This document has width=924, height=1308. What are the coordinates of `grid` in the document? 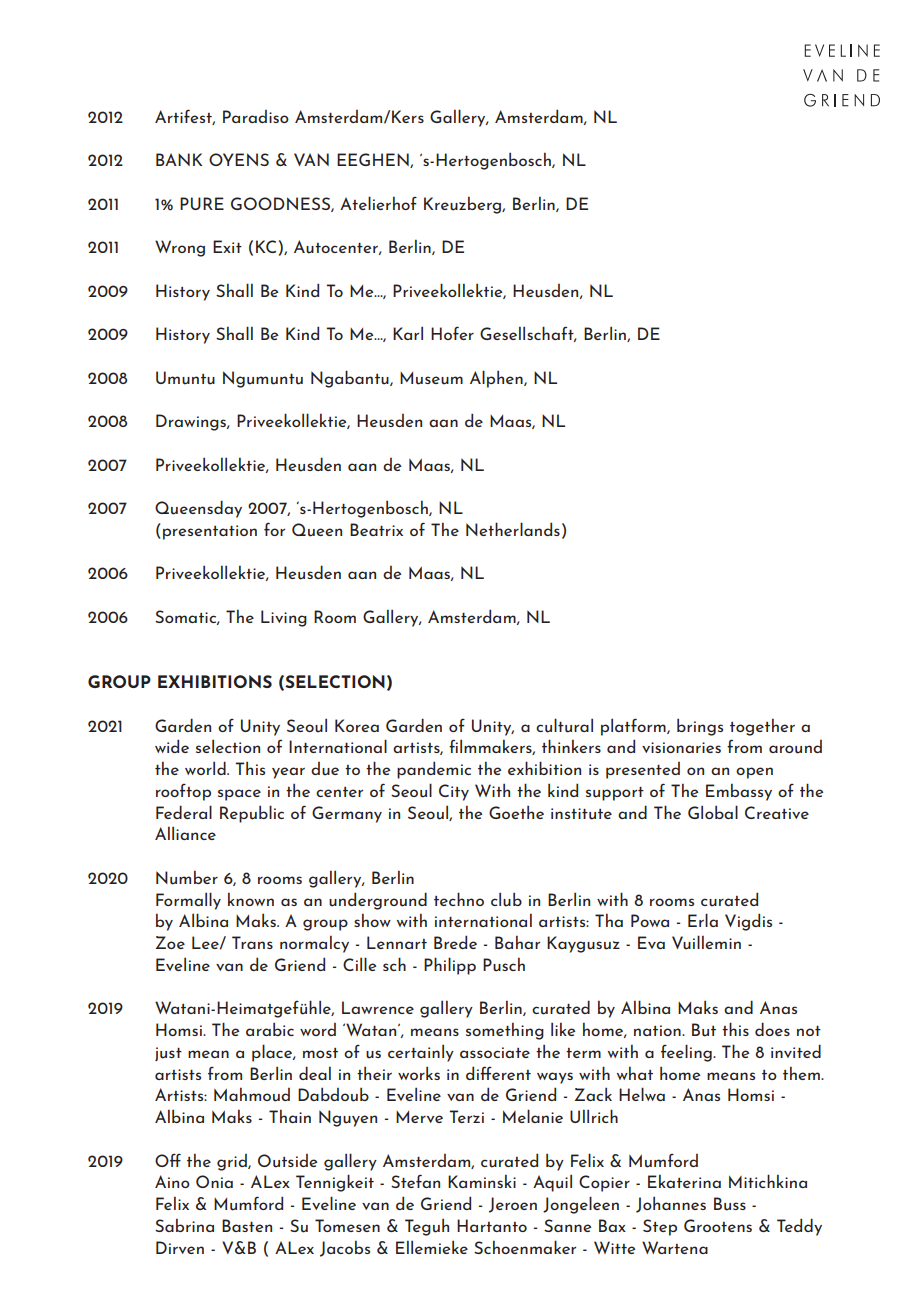 It's located at (233, 1162).
